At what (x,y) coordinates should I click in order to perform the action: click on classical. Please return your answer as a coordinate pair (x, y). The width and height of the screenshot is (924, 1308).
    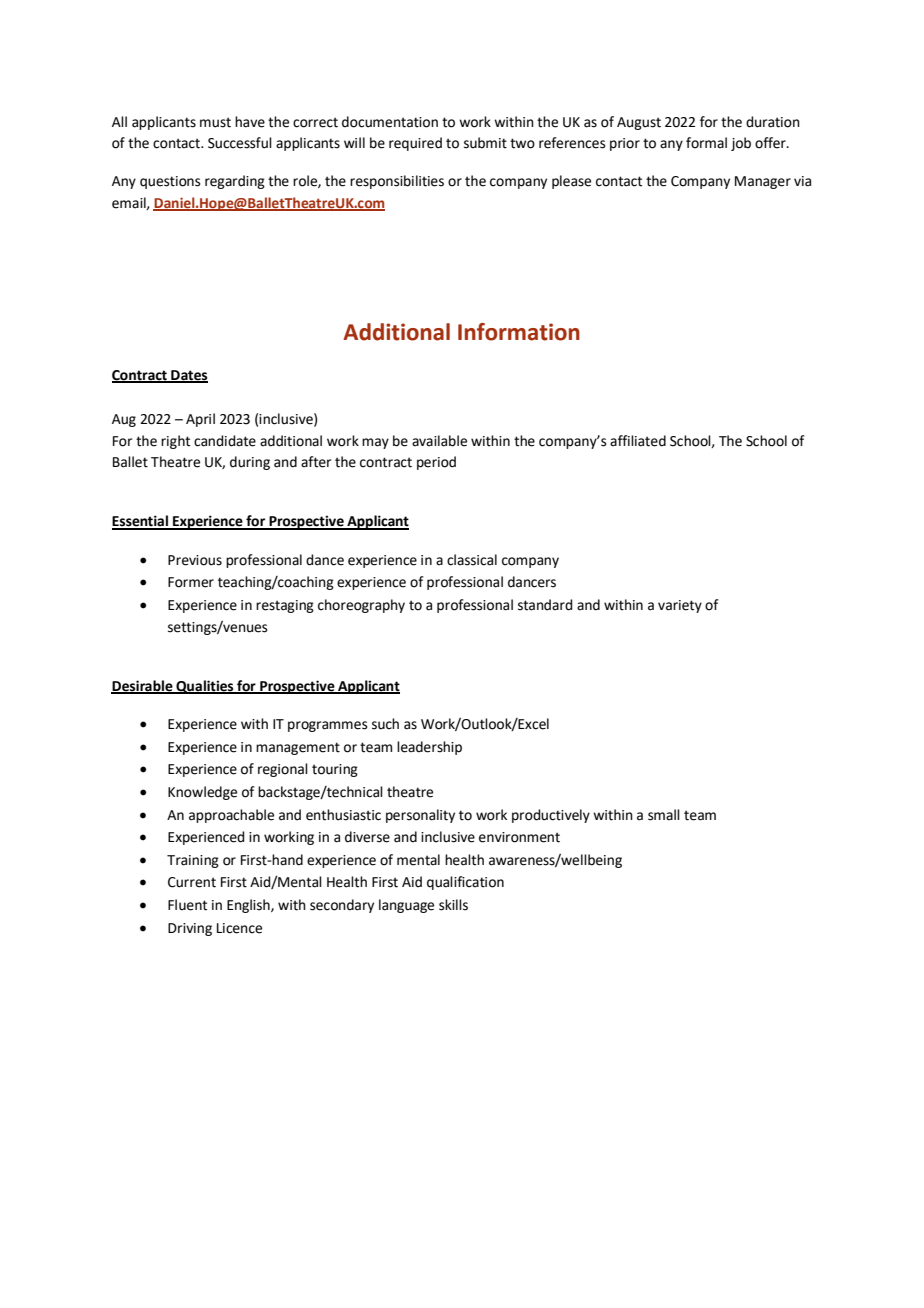
    Looking at the image, I should click on (472, 560).
